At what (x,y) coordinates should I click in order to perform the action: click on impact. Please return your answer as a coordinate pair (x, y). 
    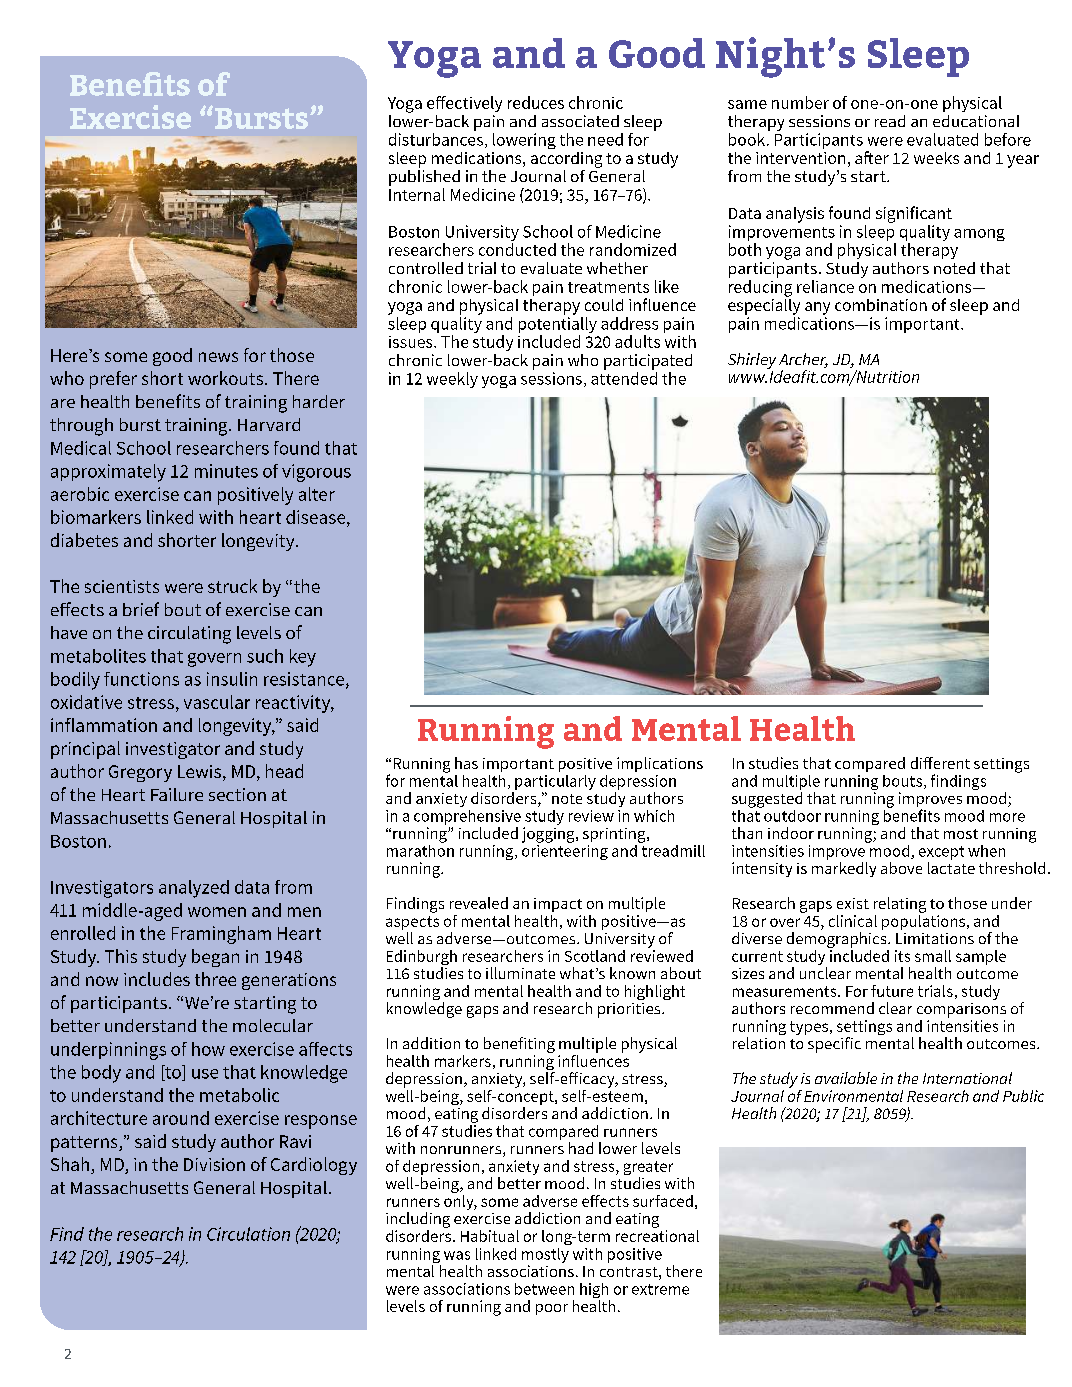
    Looking at the image, I should click on (558, 905).
